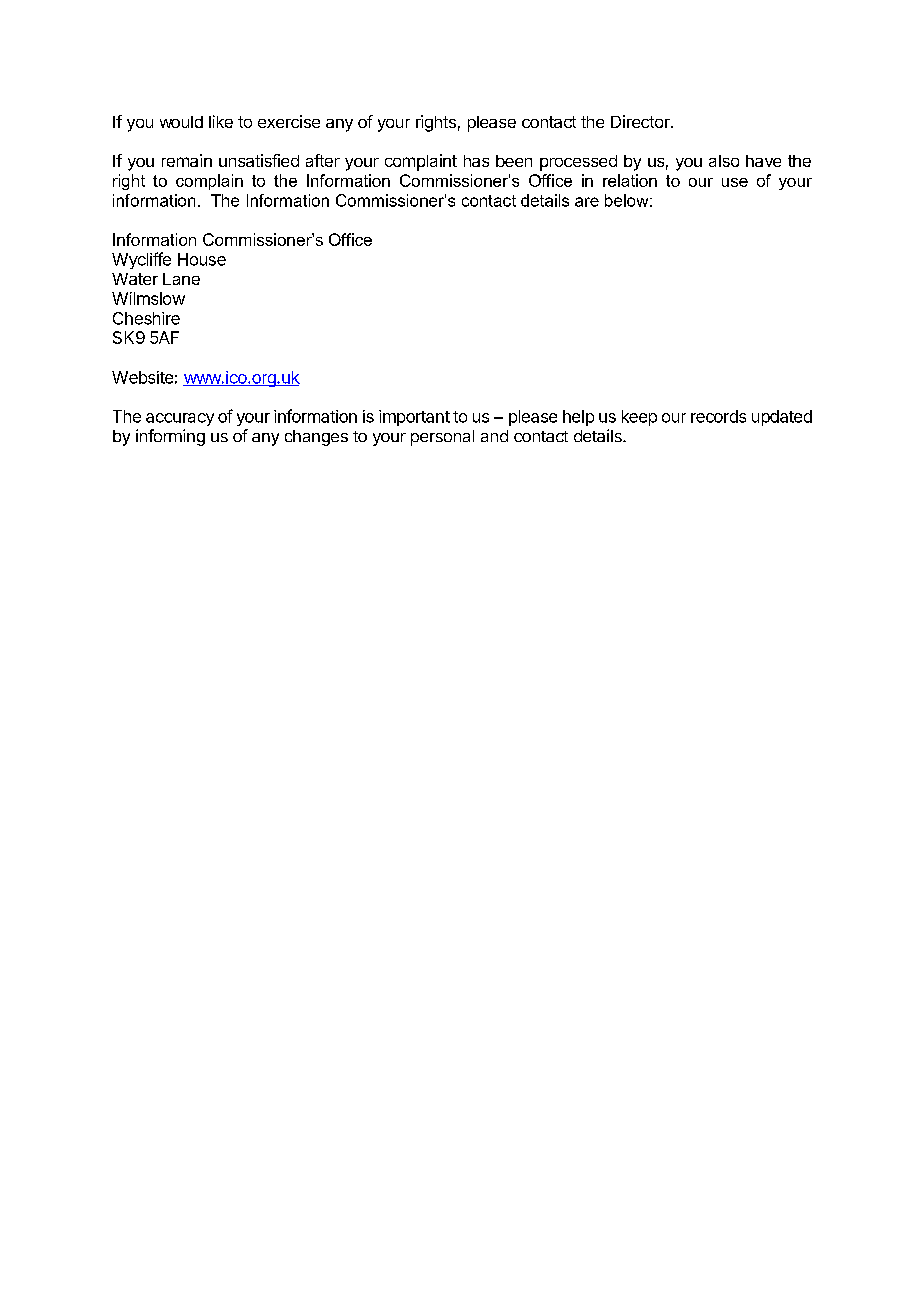 The image size is (924, 1308). What do you see at coordinates (414, 418) in the image?
I see `important` at bounding box center [414, 418].
